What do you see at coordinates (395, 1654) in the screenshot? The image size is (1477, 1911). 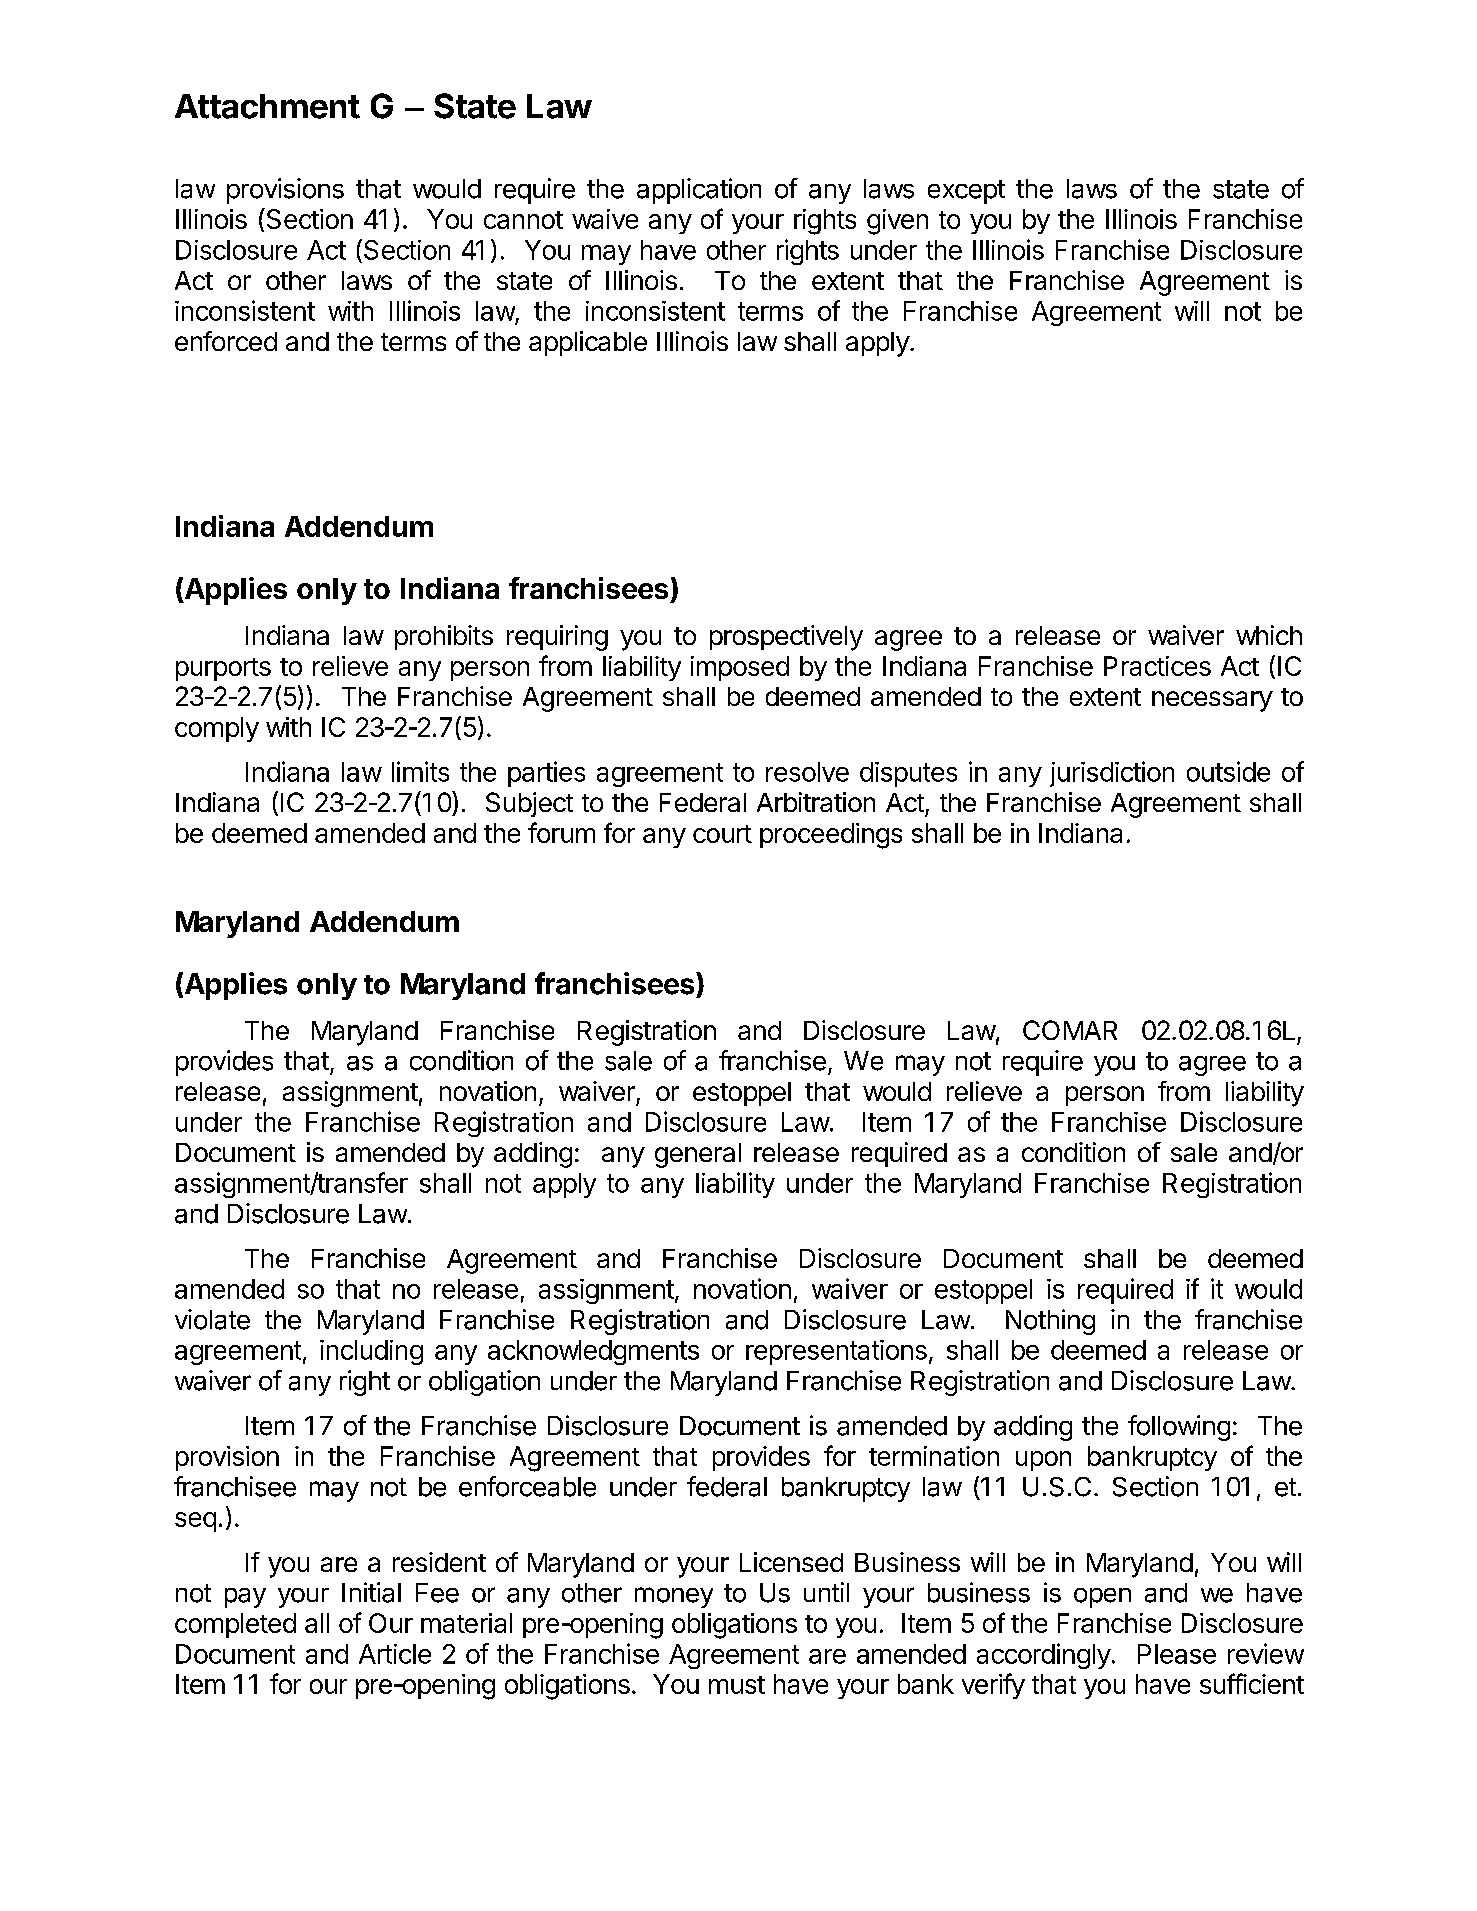 I see `Article` at bounding box center [395, 1654].
